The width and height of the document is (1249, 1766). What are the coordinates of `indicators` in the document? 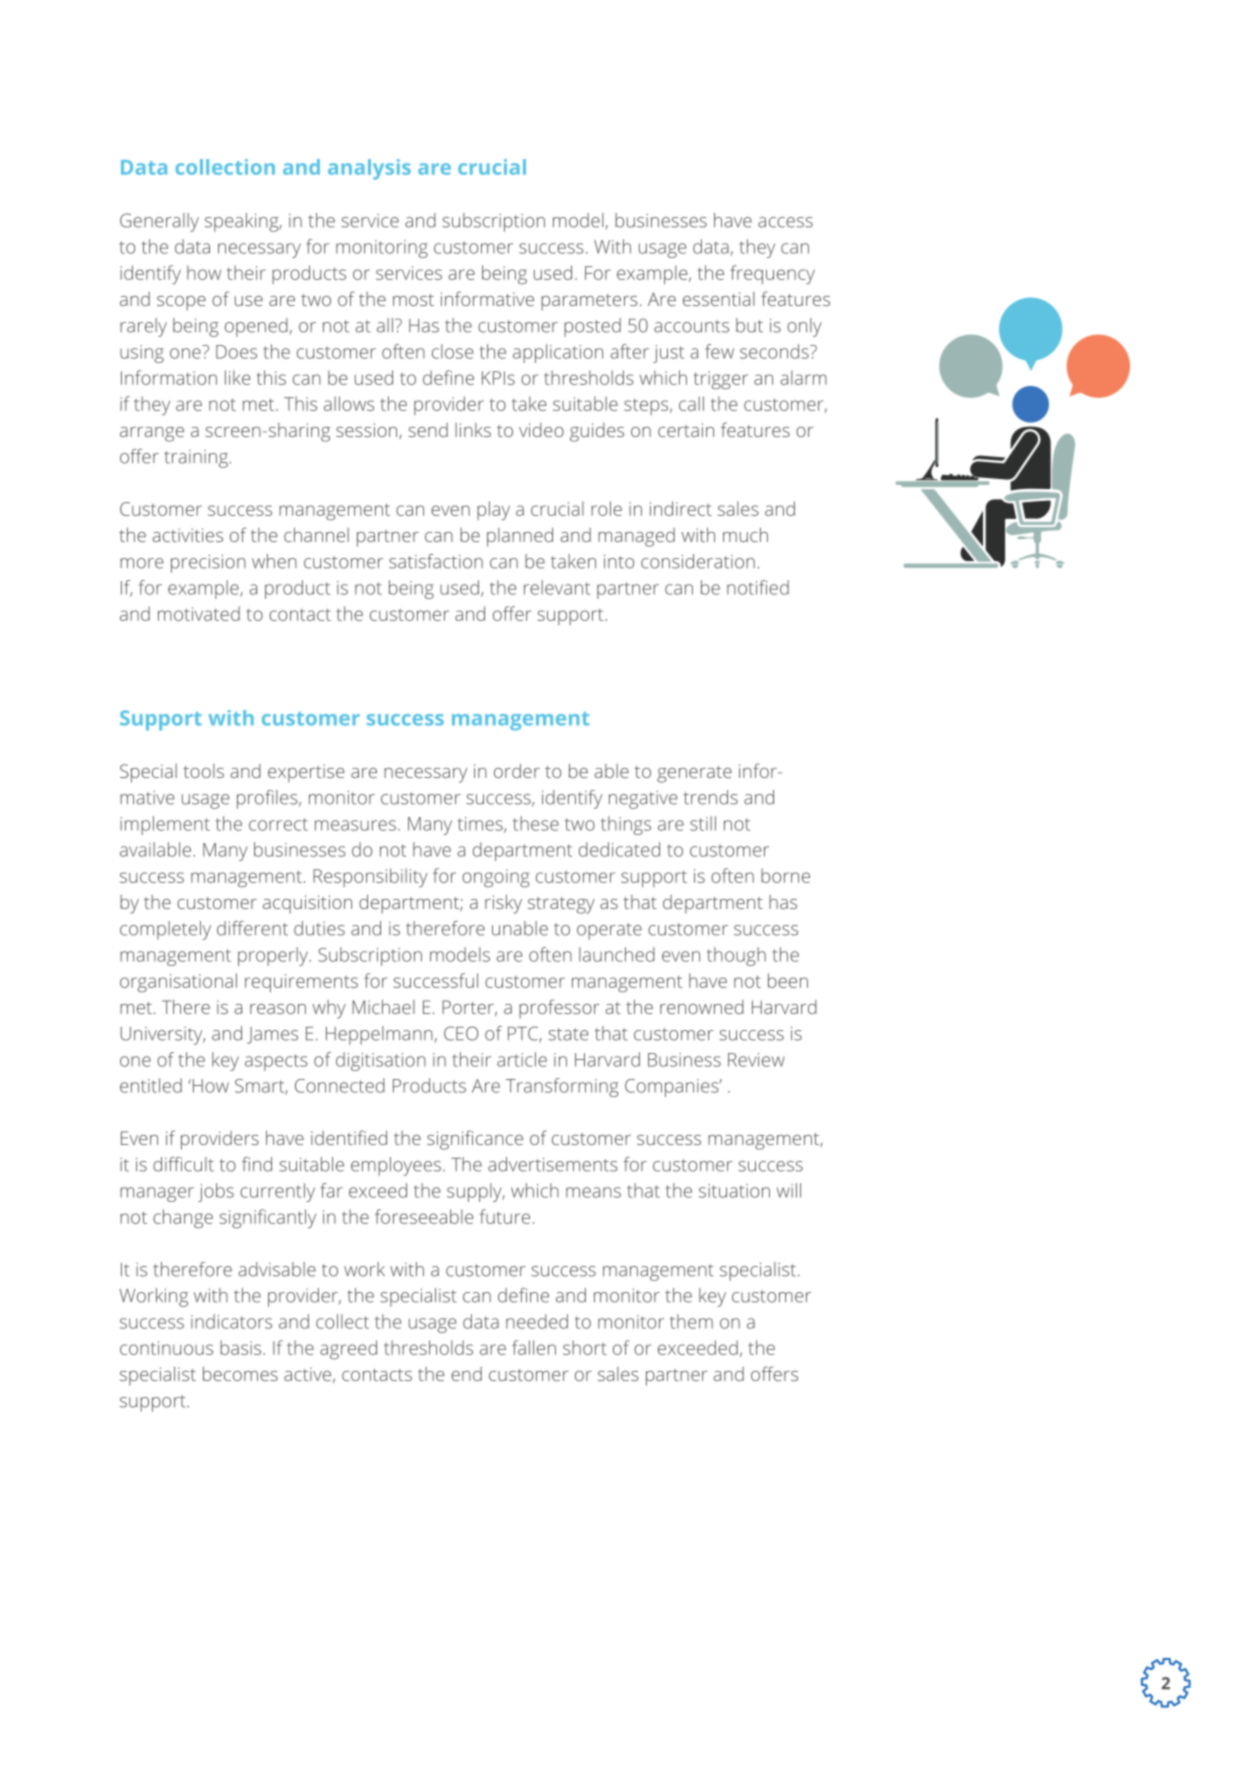 It's located at (231, 1321).
